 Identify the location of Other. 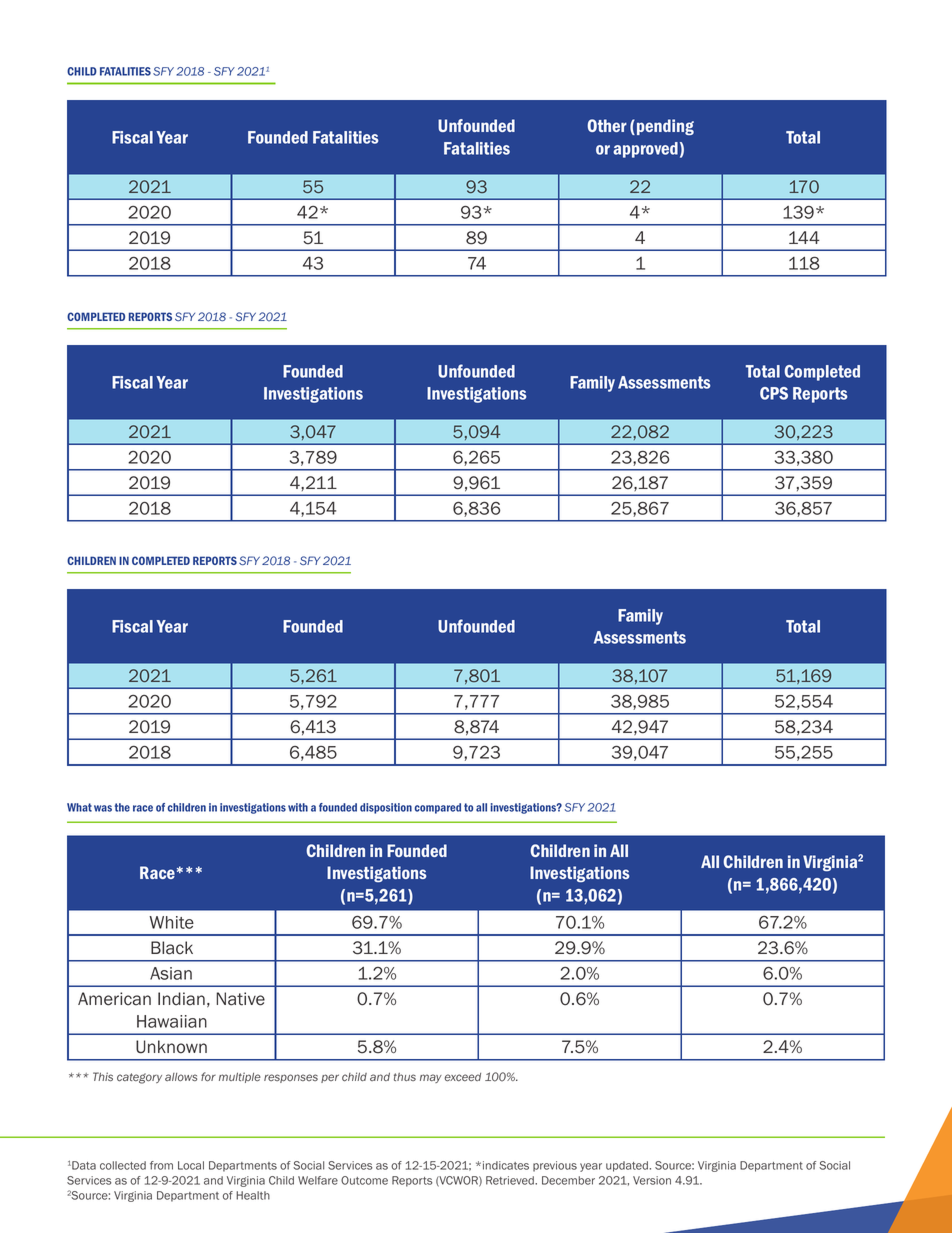
(607, 125).
